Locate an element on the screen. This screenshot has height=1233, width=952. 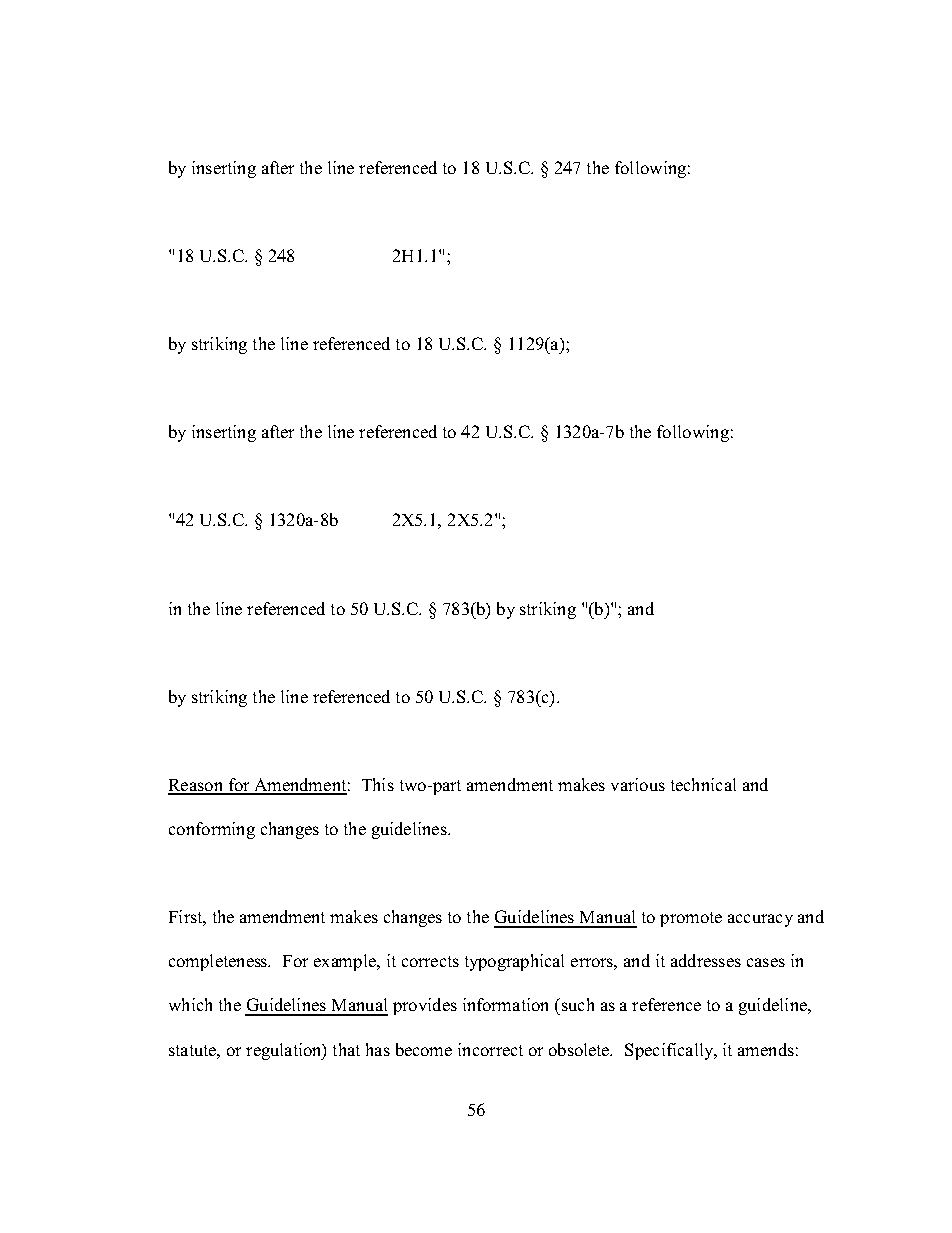
completeness is located at coordinates (219, 962).
